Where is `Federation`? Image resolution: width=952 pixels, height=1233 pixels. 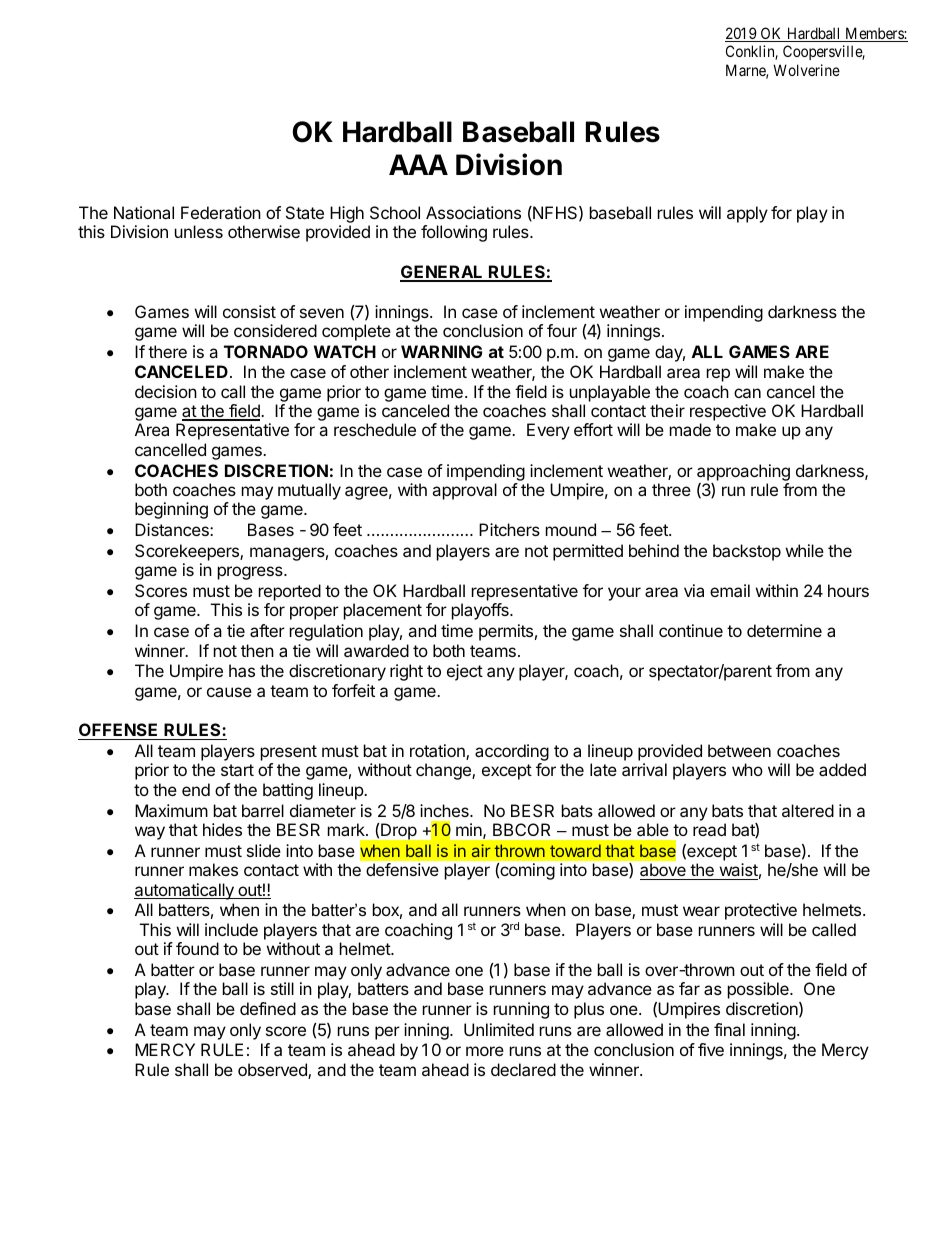 Federation is located at coordinates (221, 212).
